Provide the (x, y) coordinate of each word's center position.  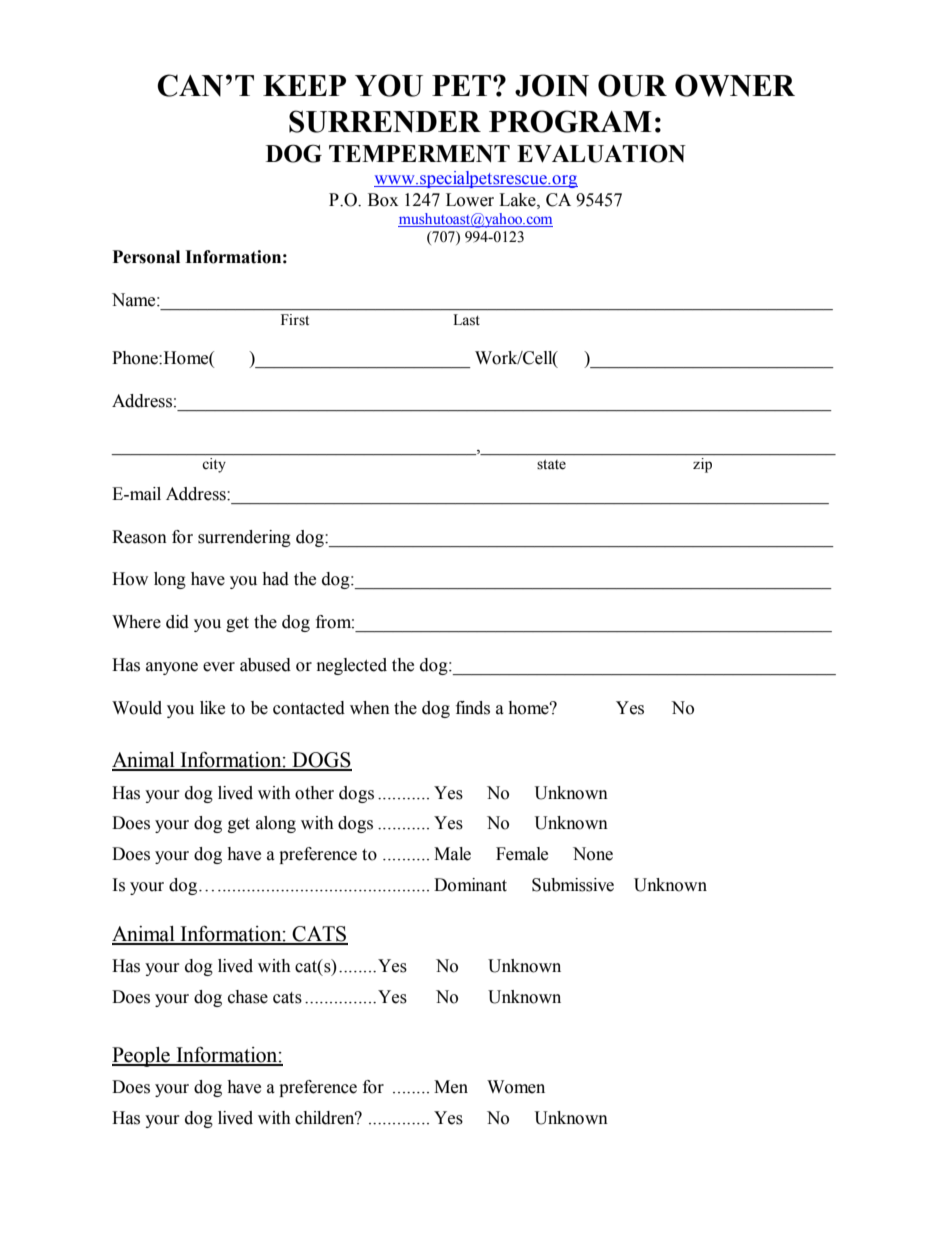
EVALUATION (601, 153)
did (177, 622)
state (551, 465)
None (593, 854)
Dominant (470, 885)
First (295, 319)
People (142, 1057)
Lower (470, 200)
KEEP (304, 85)
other (314, 793)
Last (466, 320)
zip (702, 465)
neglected (352, 666)
